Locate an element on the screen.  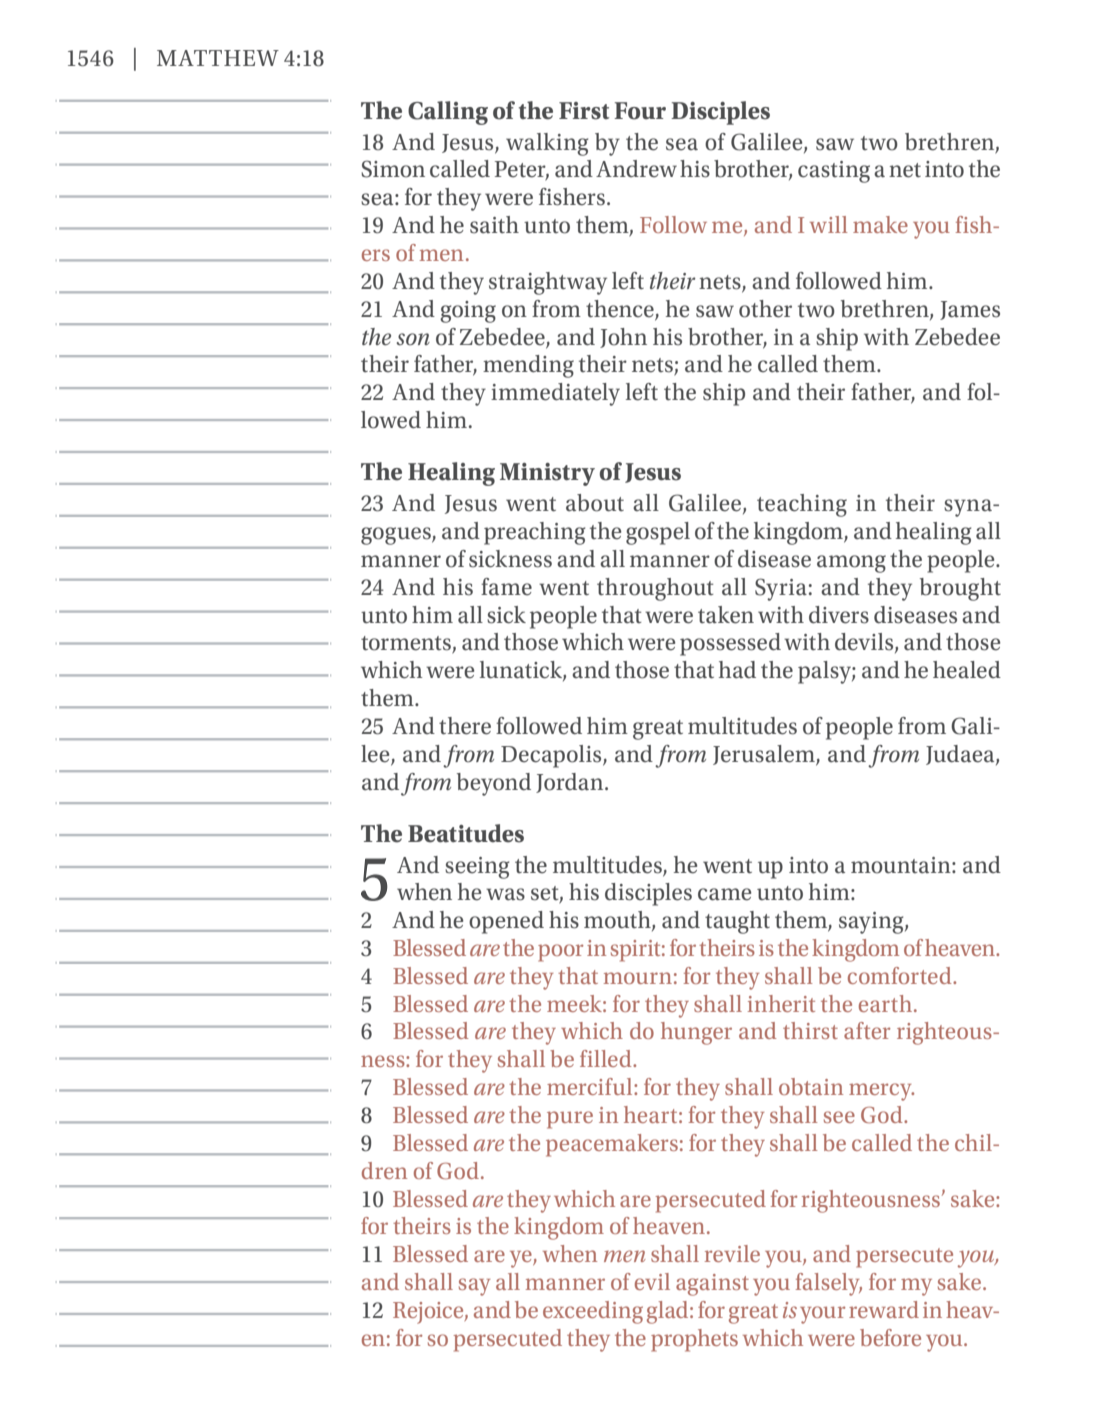
prophets is located at coordinates (694, 1340).
